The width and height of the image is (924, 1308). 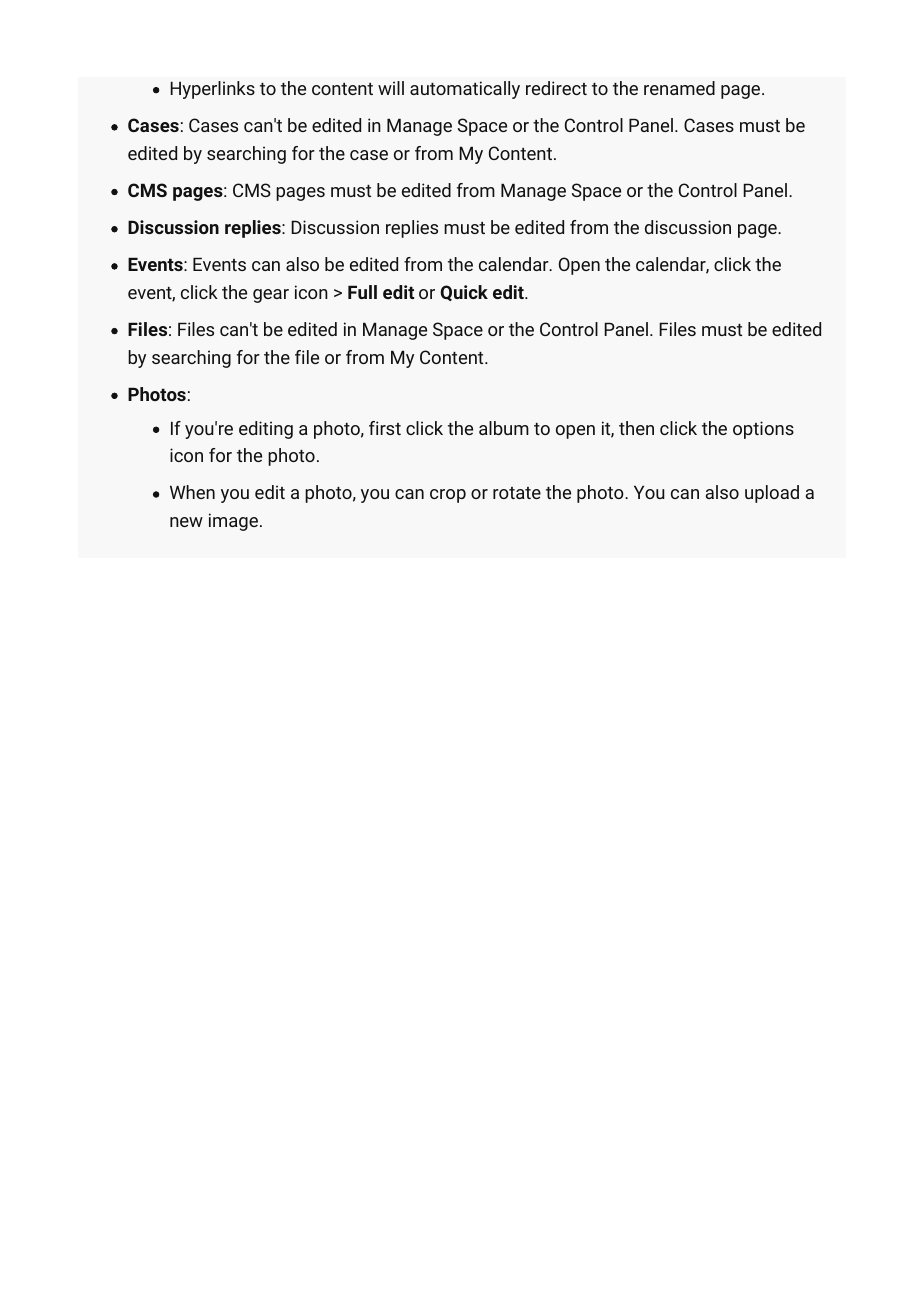 I want to click on image, so click(x=233, y=522).
